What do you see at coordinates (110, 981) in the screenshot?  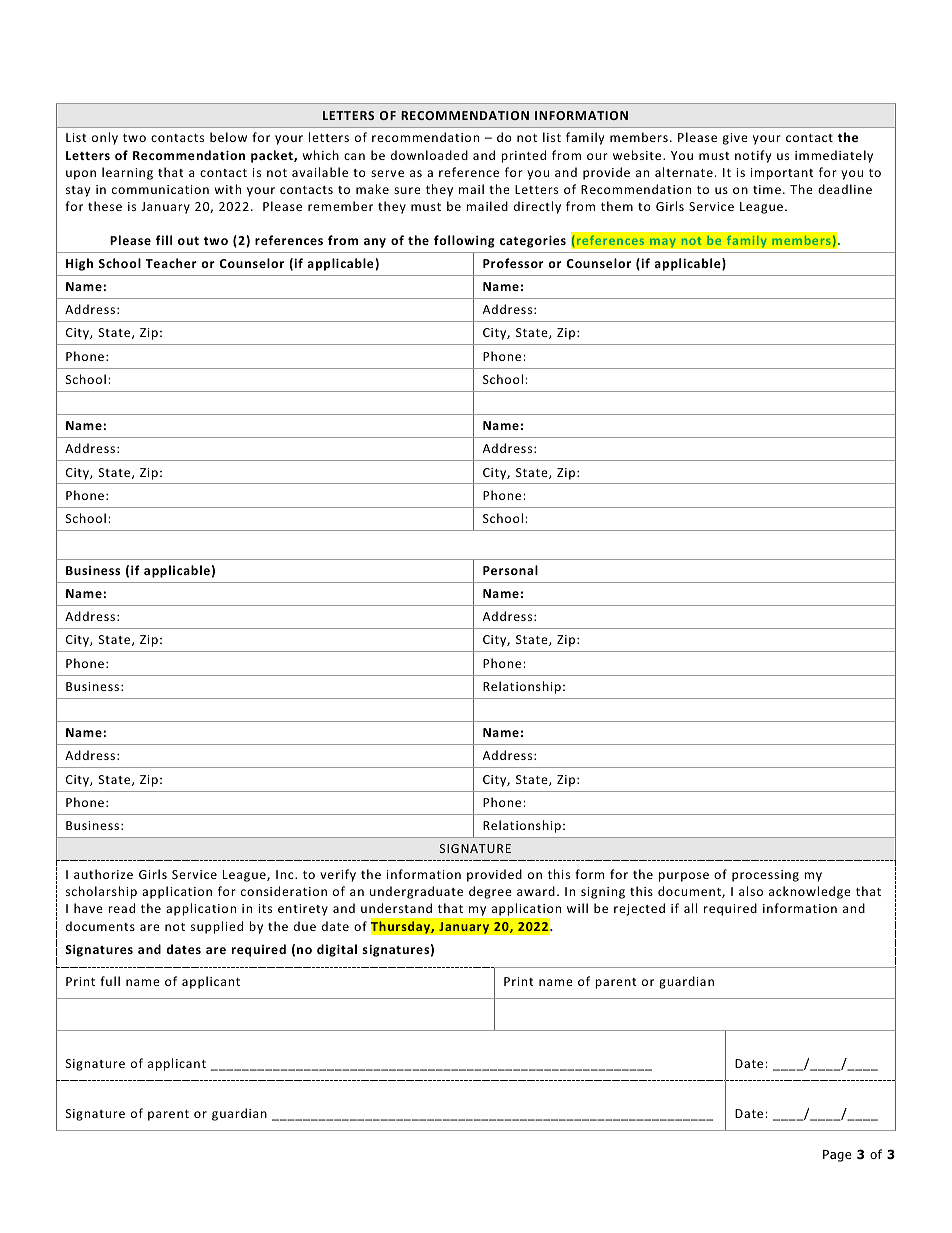 I see `full` at bounding box center [110, 981].
